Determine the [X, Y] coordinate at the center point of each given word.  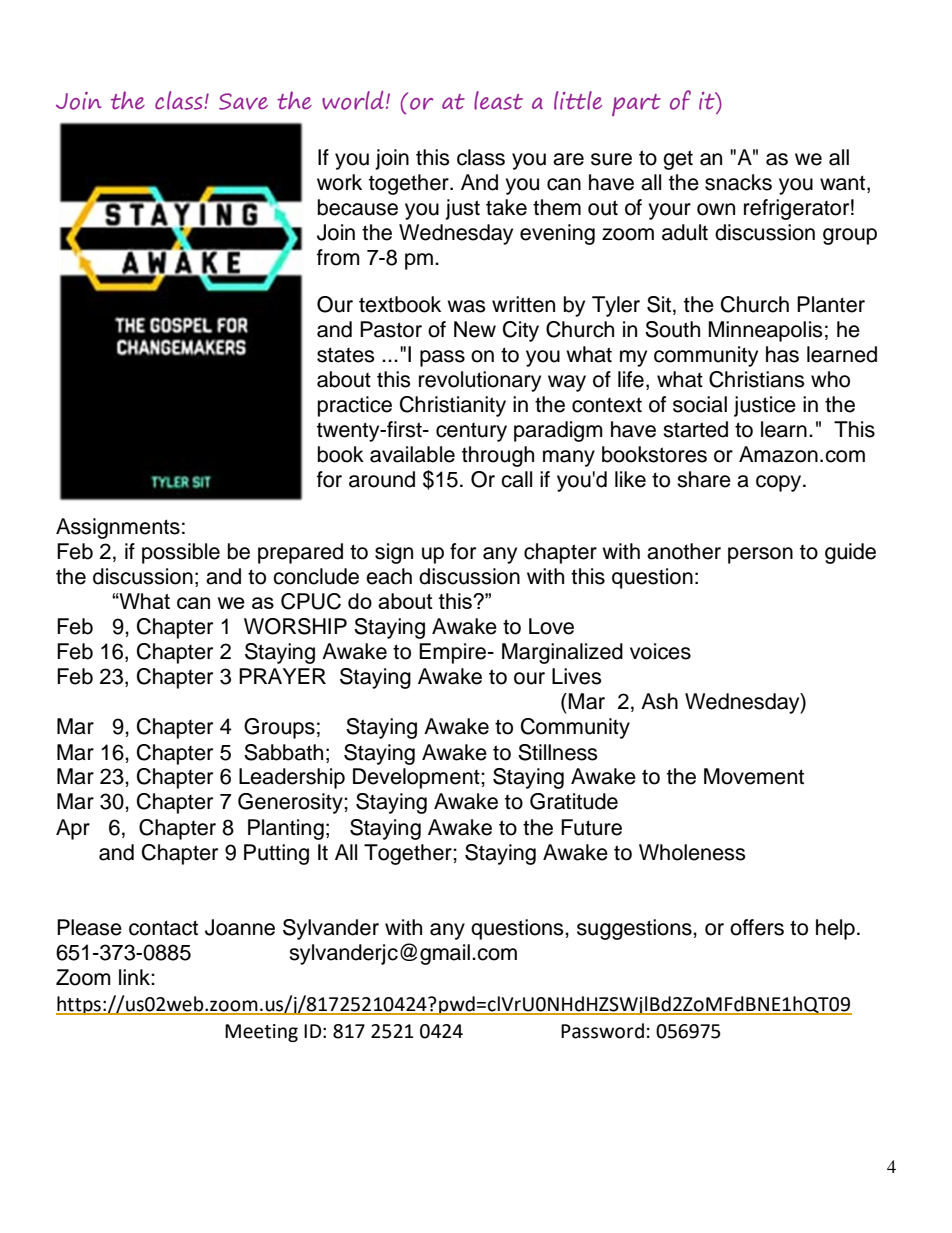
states [346, 355]
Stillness [558, 752]
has [782, 354]
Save [243, 101]
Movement [754, 776]
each [389, 576]
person [760, 555]
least [498, 100]
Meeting [261, 1033]
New [475, 329]
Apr [73, 829]
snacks [738, 182]
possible [181, 553]
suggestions [635, 929]
